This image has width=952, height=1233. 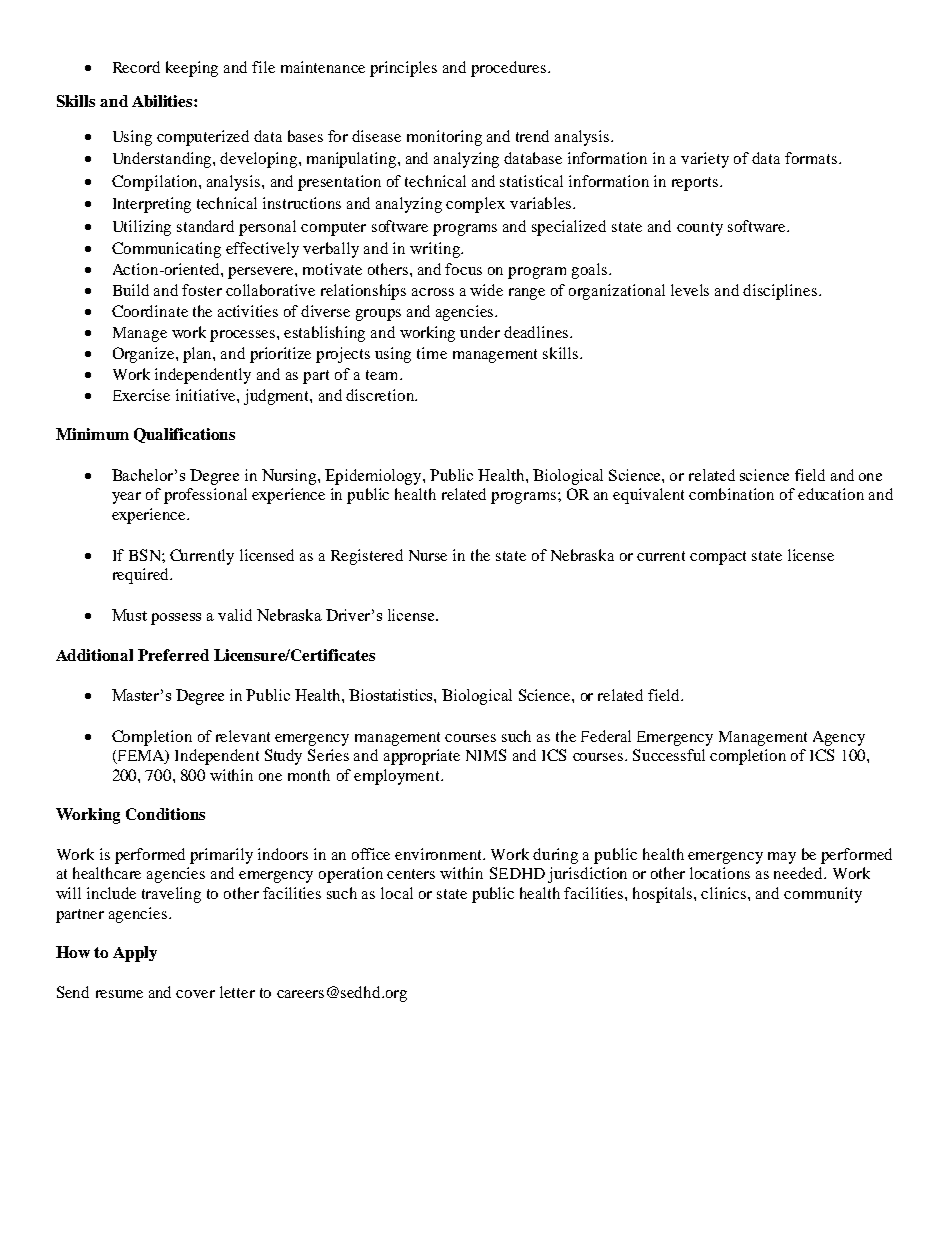 I want to click on principles, so click(x=403, y=69).
